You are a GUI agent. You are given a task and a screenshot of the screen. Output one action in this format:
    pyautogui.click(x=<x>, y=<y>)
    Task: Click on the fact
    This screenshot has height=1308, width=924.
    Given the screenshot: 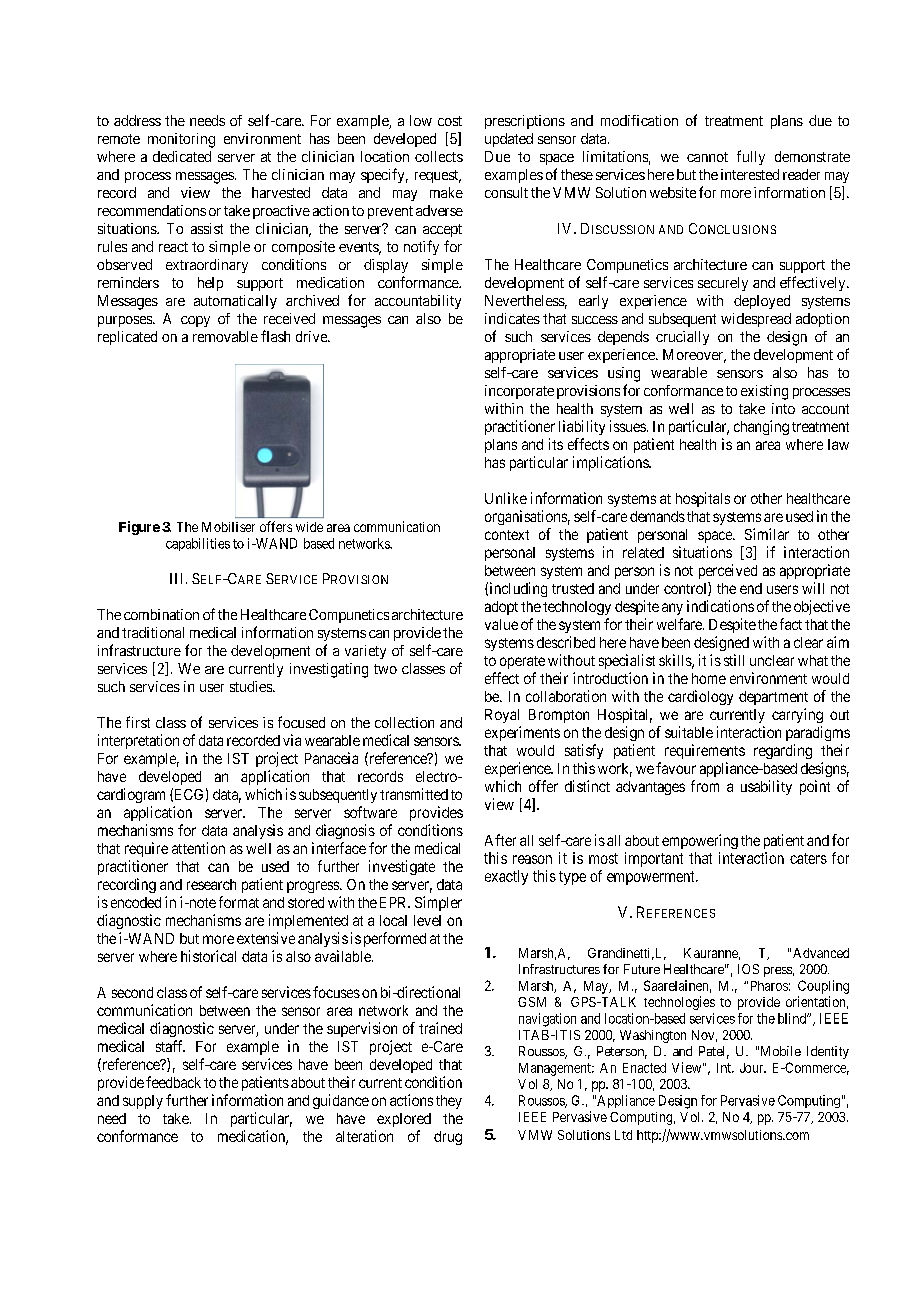 What is the action you would take?
    pyautogui.click(x=791, y=624)
